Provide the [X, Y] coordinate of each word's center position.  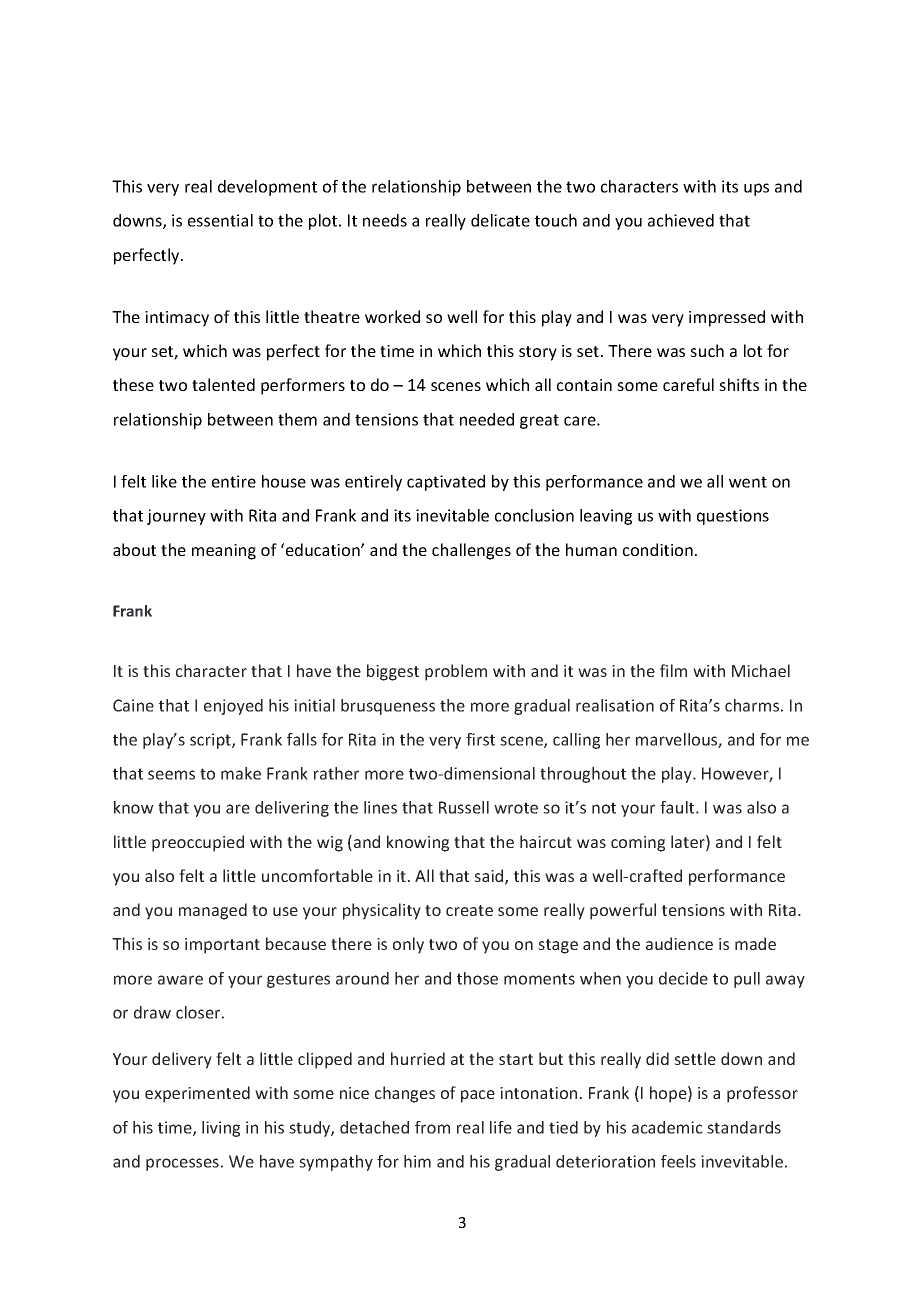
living [221, 1129]
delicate [500, 220]
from [432, 1127]
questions [733, 517]
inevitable [452, 515]
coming [638, 844]
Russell [464, 807]
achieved [681, 220]
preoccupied [198, 843]
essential [220, 220]
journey [176, 517]
